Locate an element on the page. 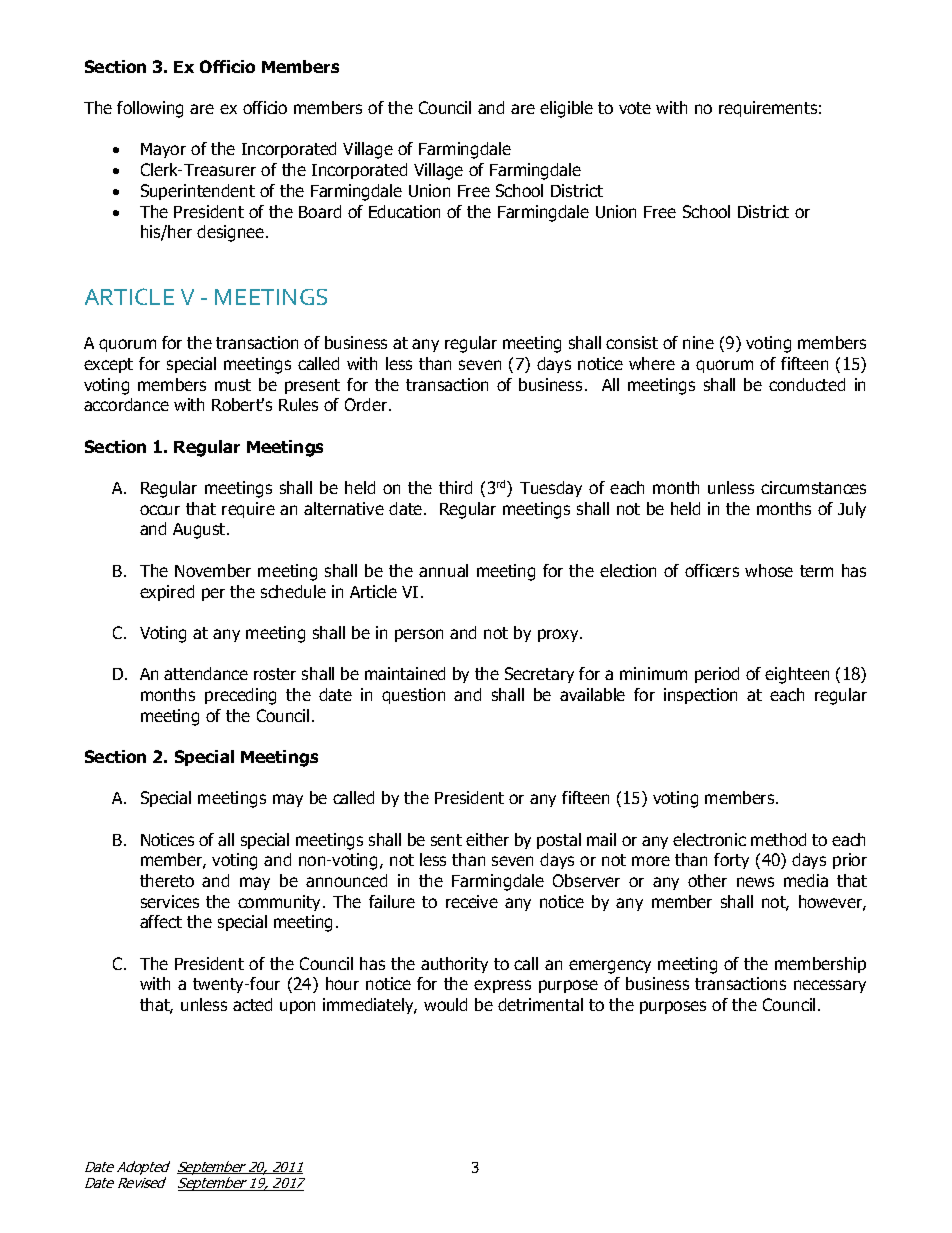 The image size is (952, 1233). vote is located at coordinates (635, 108).
